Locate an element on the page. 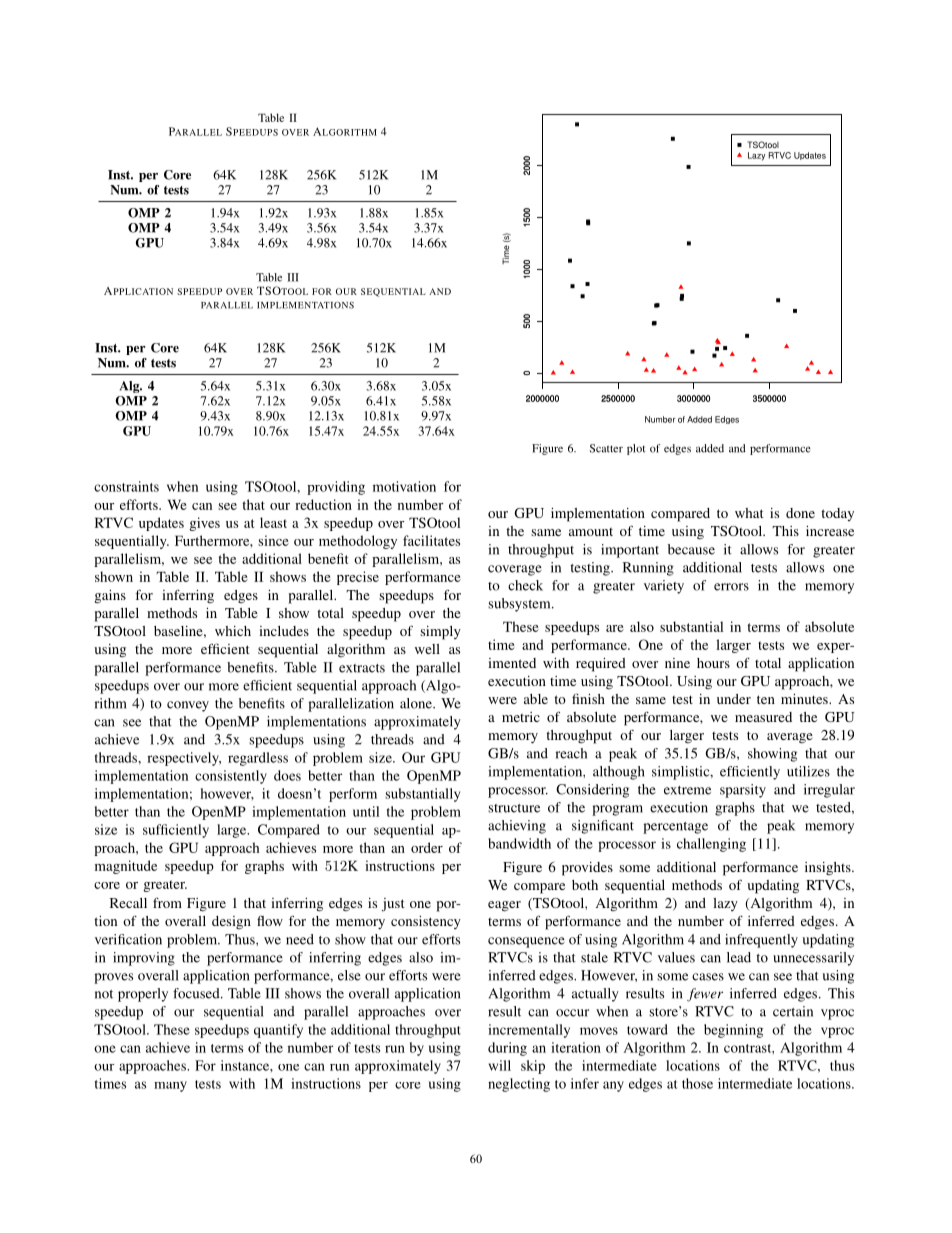 The width and height of the image is (952, 1233). providing is located at coordinates (336, 488).
